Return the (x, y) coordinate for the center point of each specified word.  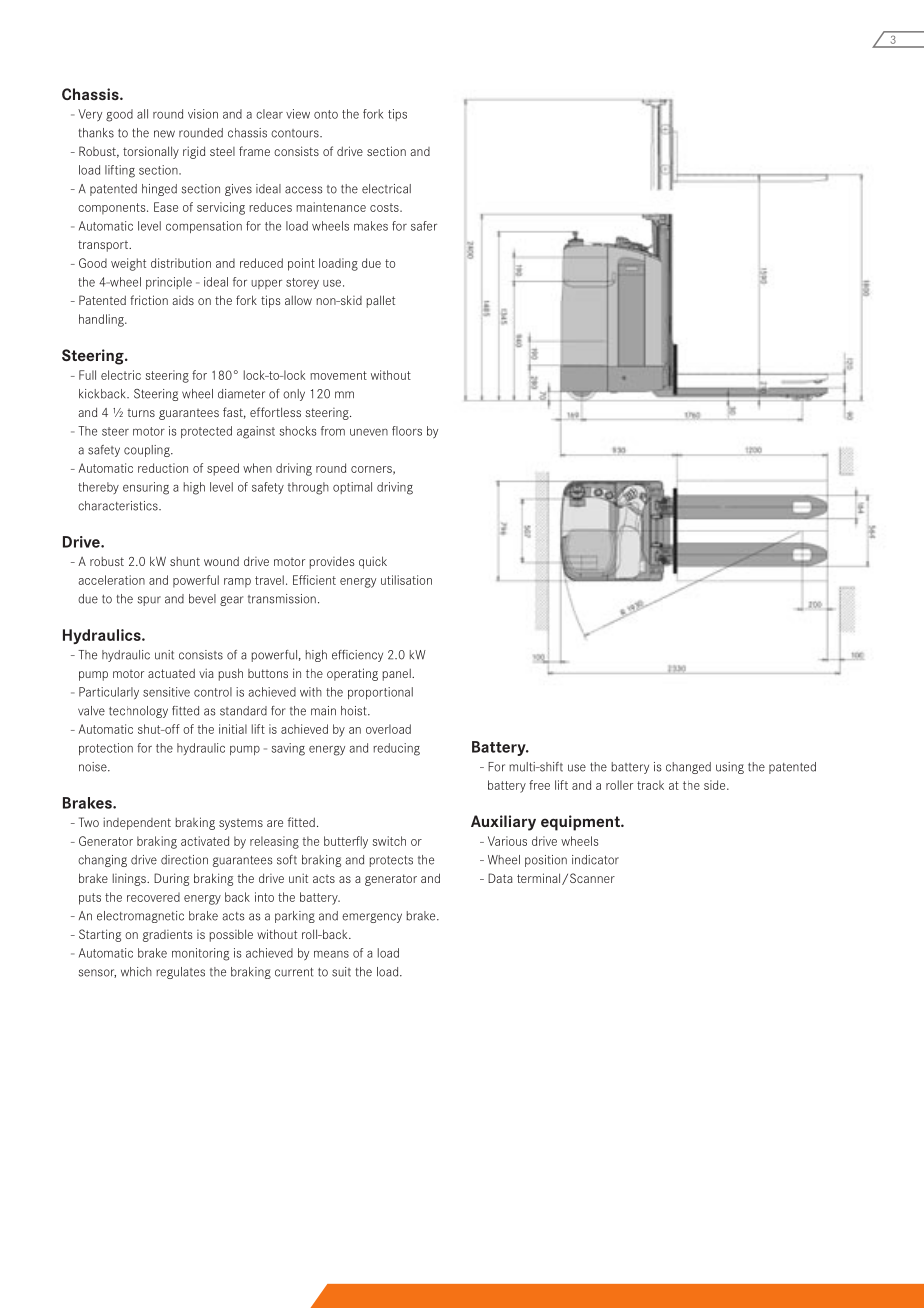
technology (138, 712)
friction (149, 300)
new (164, 134)
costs (385, 207)
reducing (396, 749)
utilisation (406, 580)
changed (688, 768)
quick (373, 562)
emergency (372, 918)
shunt (185, 561)
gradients (168, 936)
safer (424, 226)
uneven (369, 432)
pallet (381, 301)
